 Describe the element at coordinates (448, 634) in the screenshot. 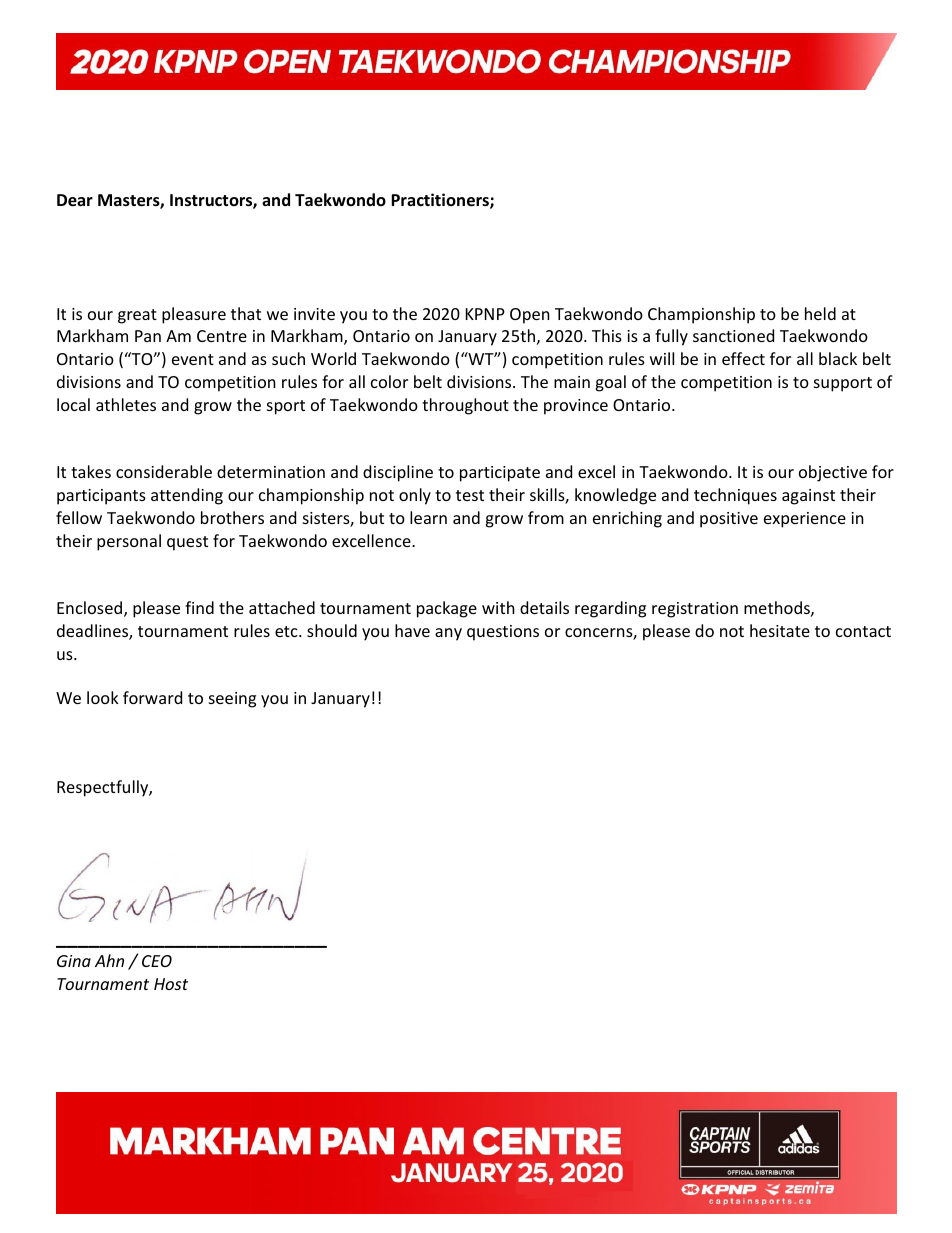

I see `any` at that location.
